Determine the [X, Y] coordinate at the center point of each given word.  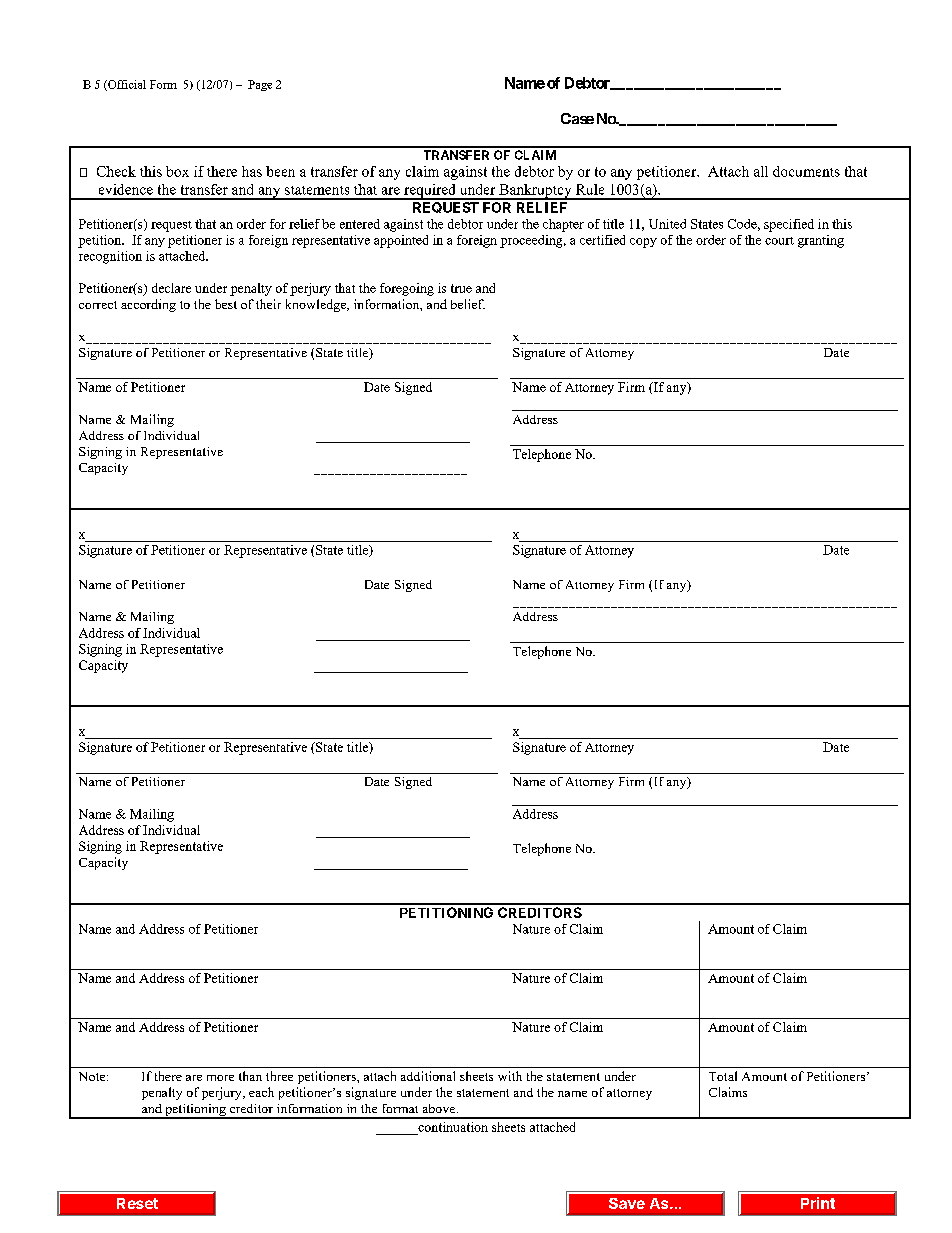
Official [126, 85]
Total [723, 1076]
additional [428, 1076]
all [761, 171]
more [220, 1078]
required [430, 192]
